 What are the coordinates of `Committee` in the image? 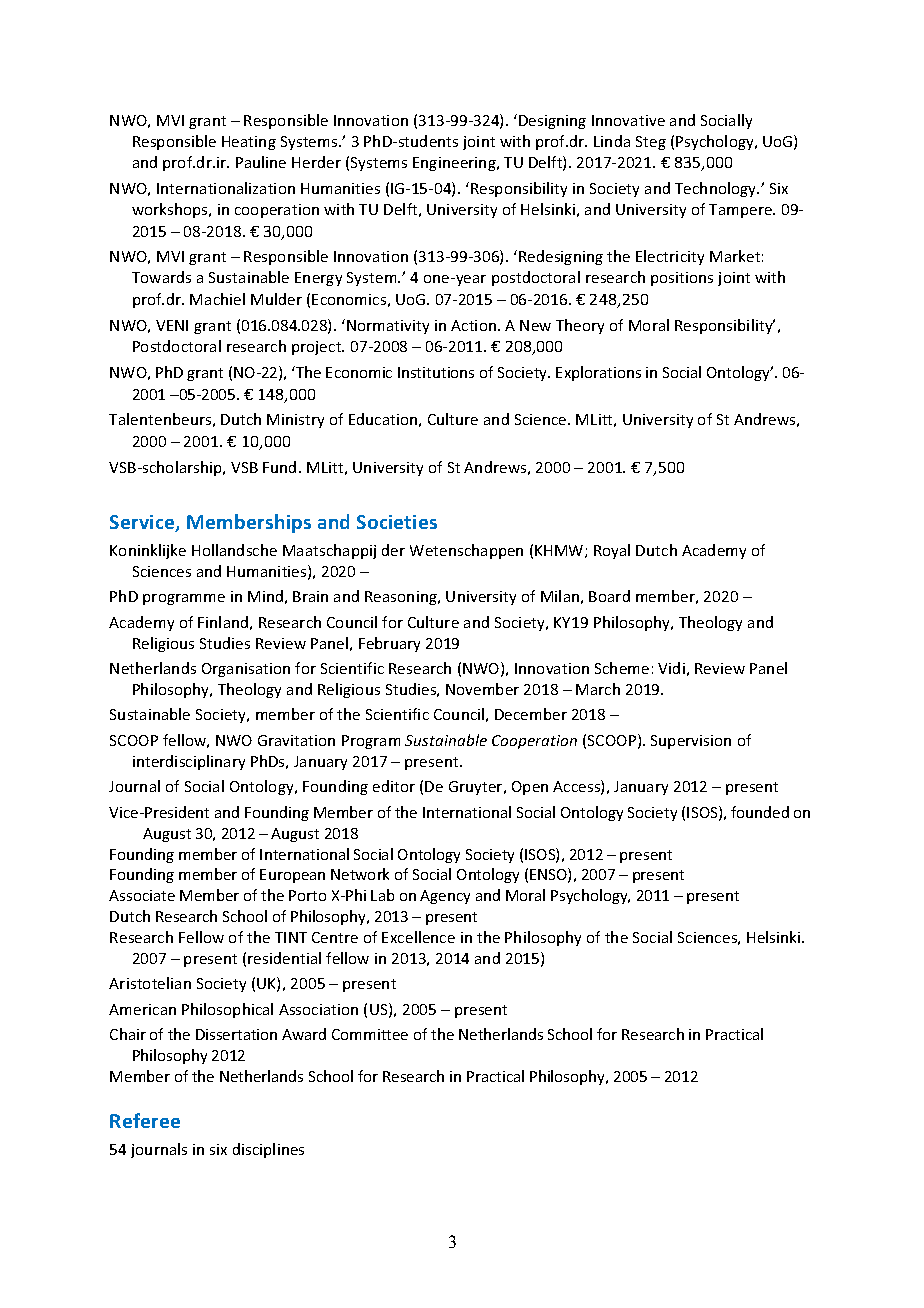 It's located at (370, 1034).
